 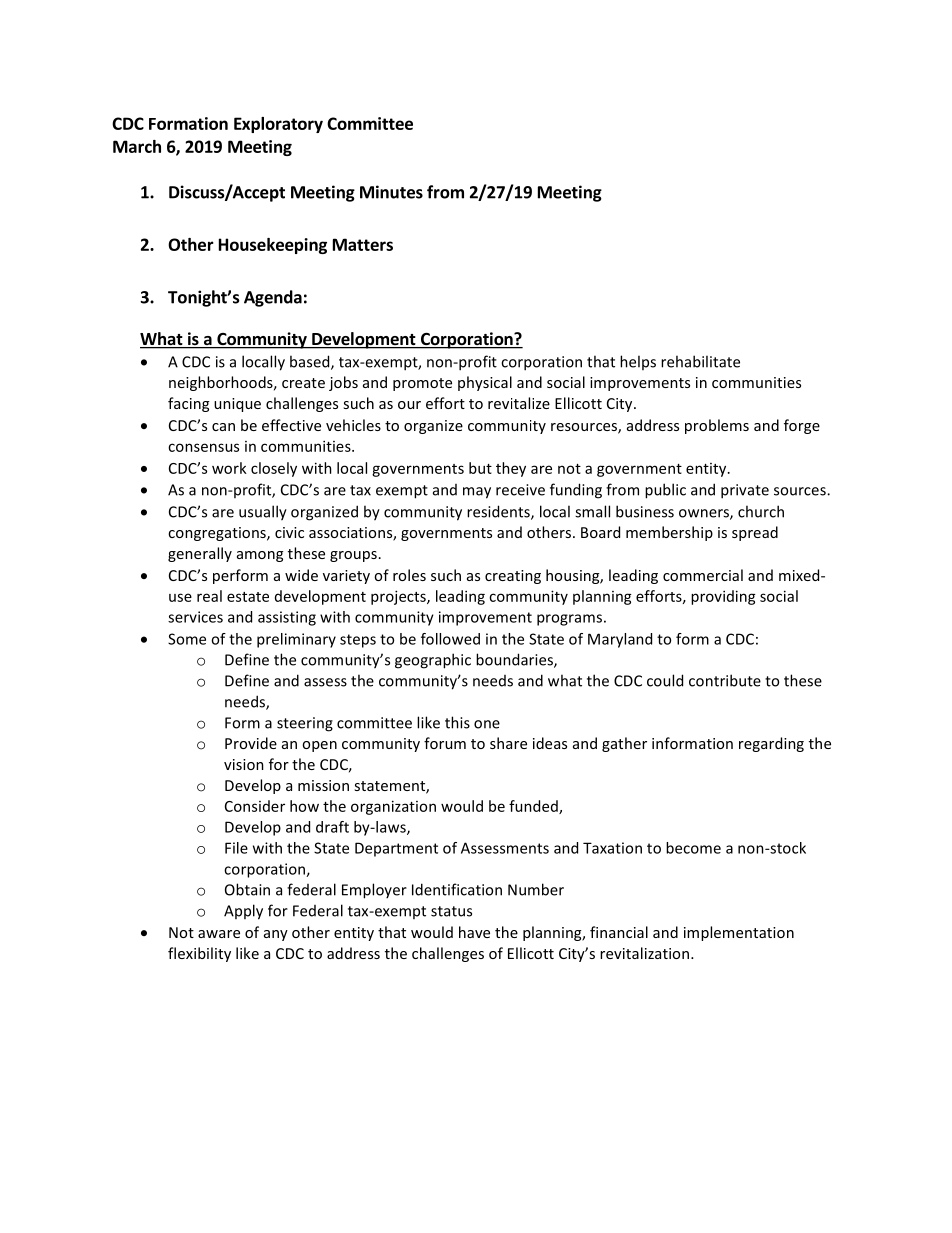 What do you see at coordinates (771, 744) in the page?
I see `regarding` at bounding box center [771, 744].
